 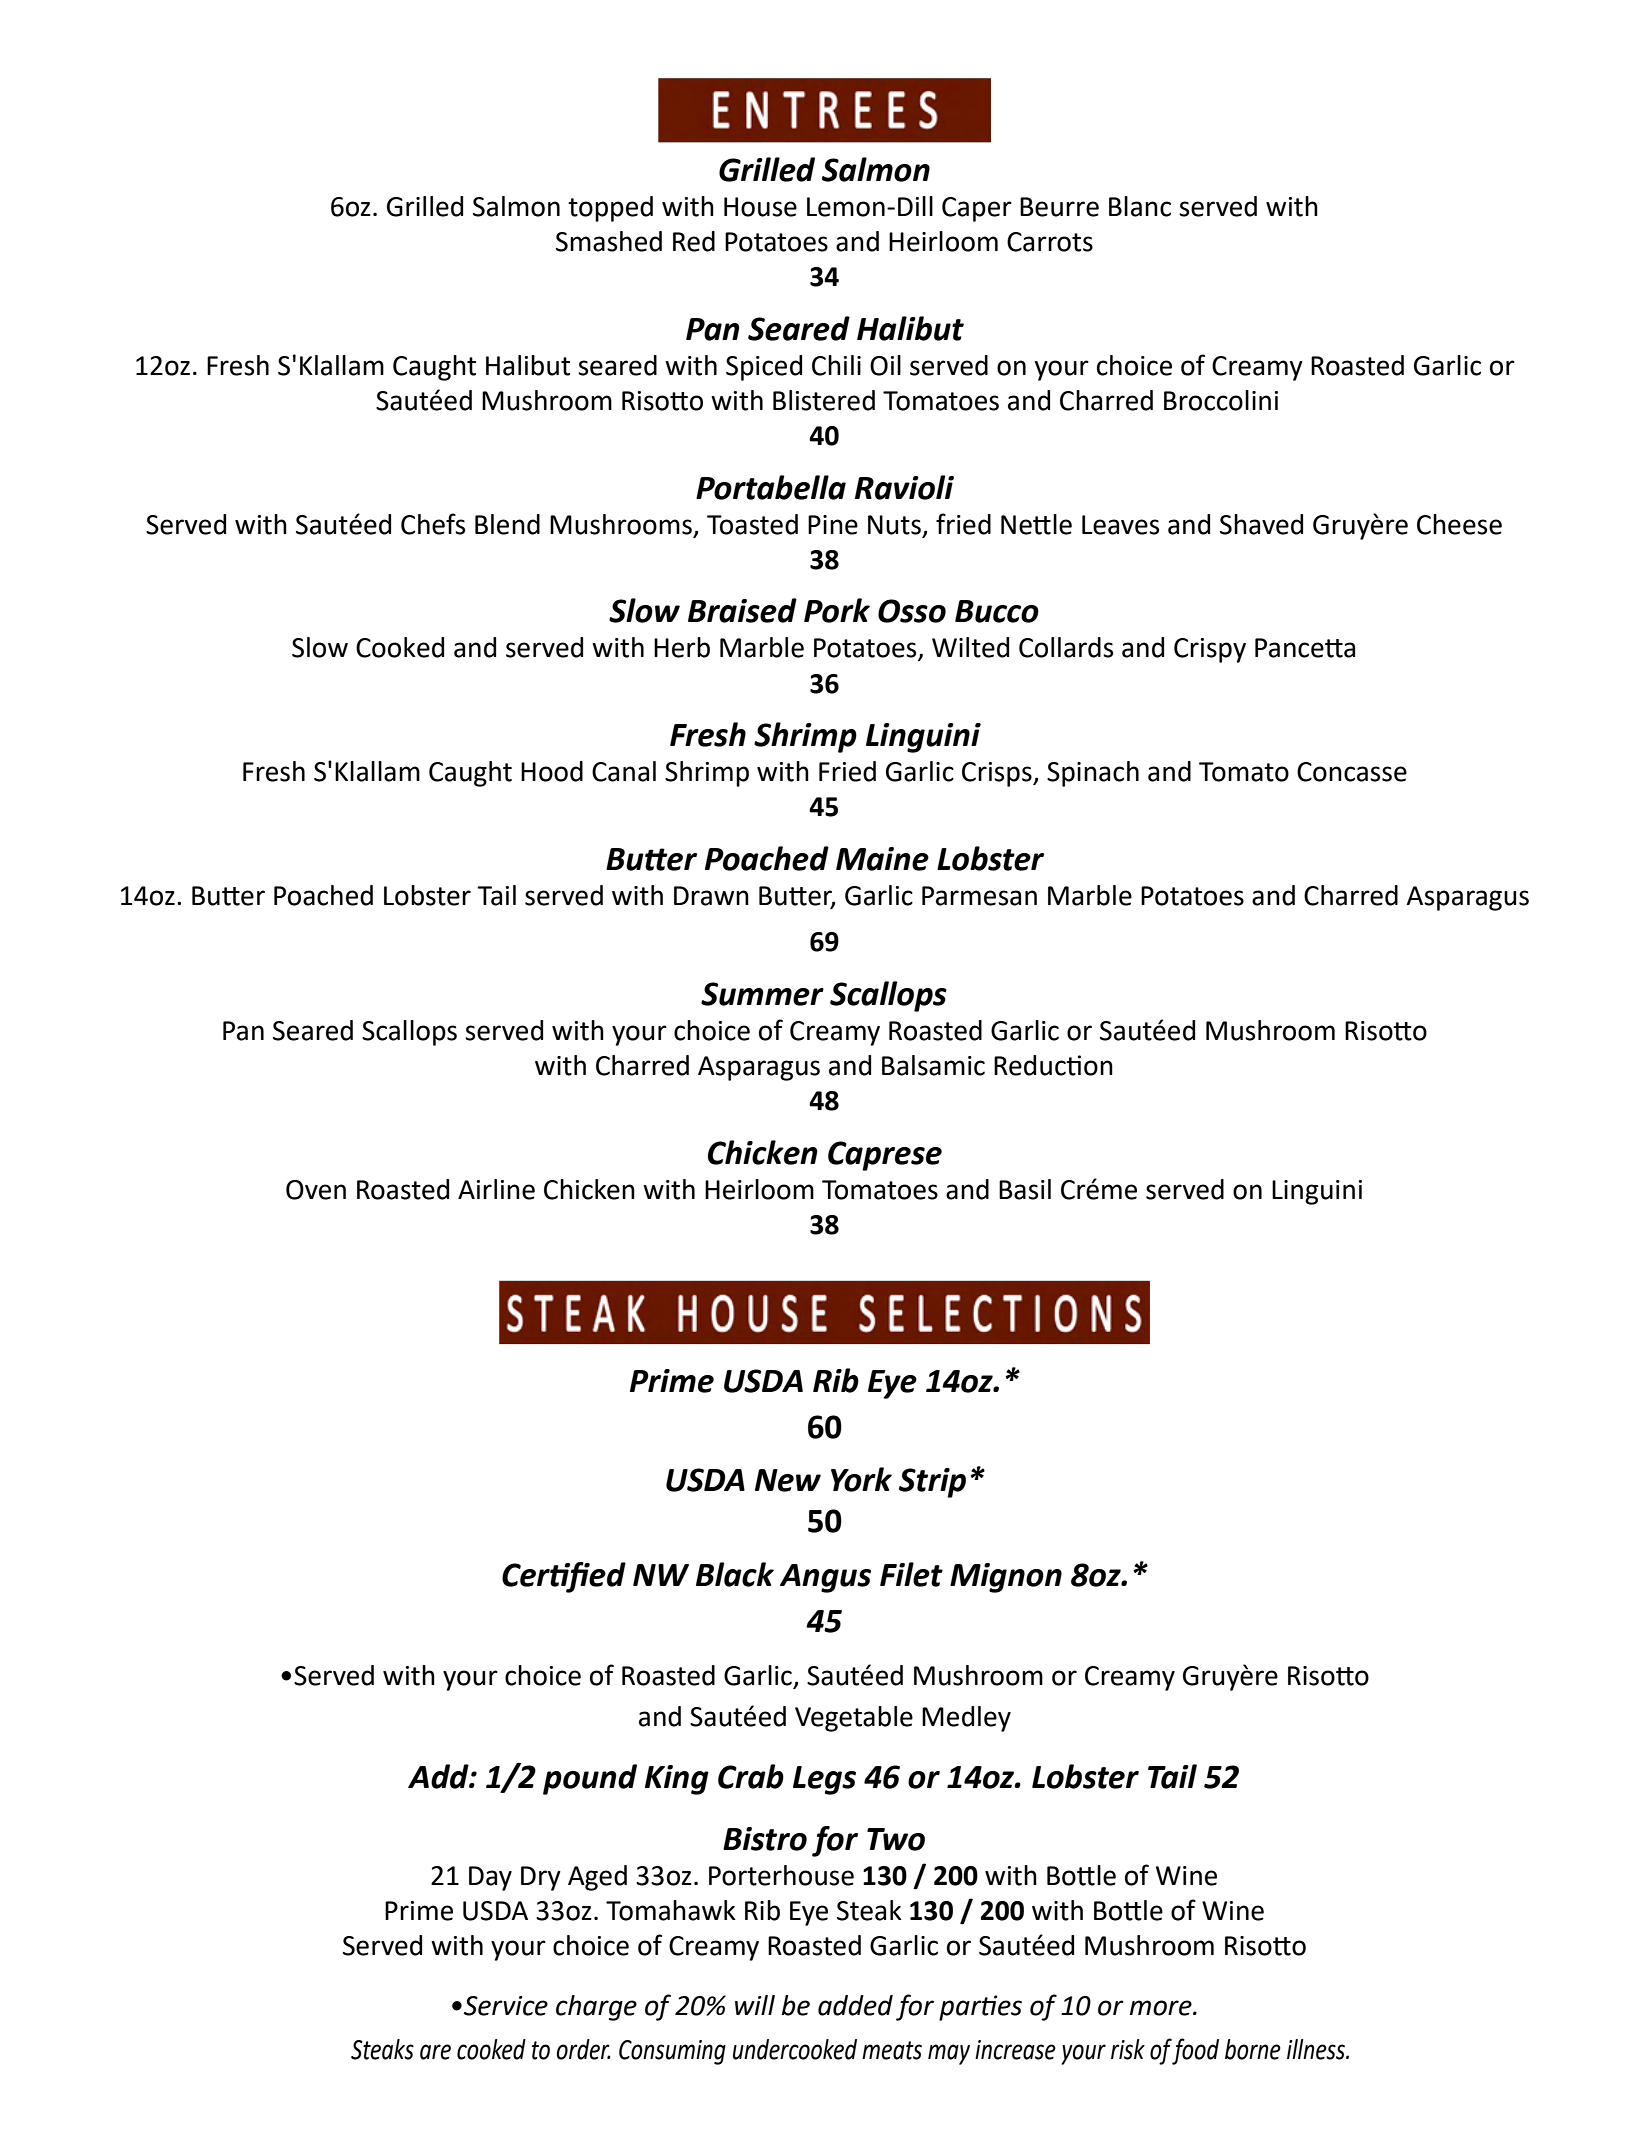 What do you see at coordinates (1140, 206) in the screenshot?
I see `Blanc` at bounding box center [1140, 206].
